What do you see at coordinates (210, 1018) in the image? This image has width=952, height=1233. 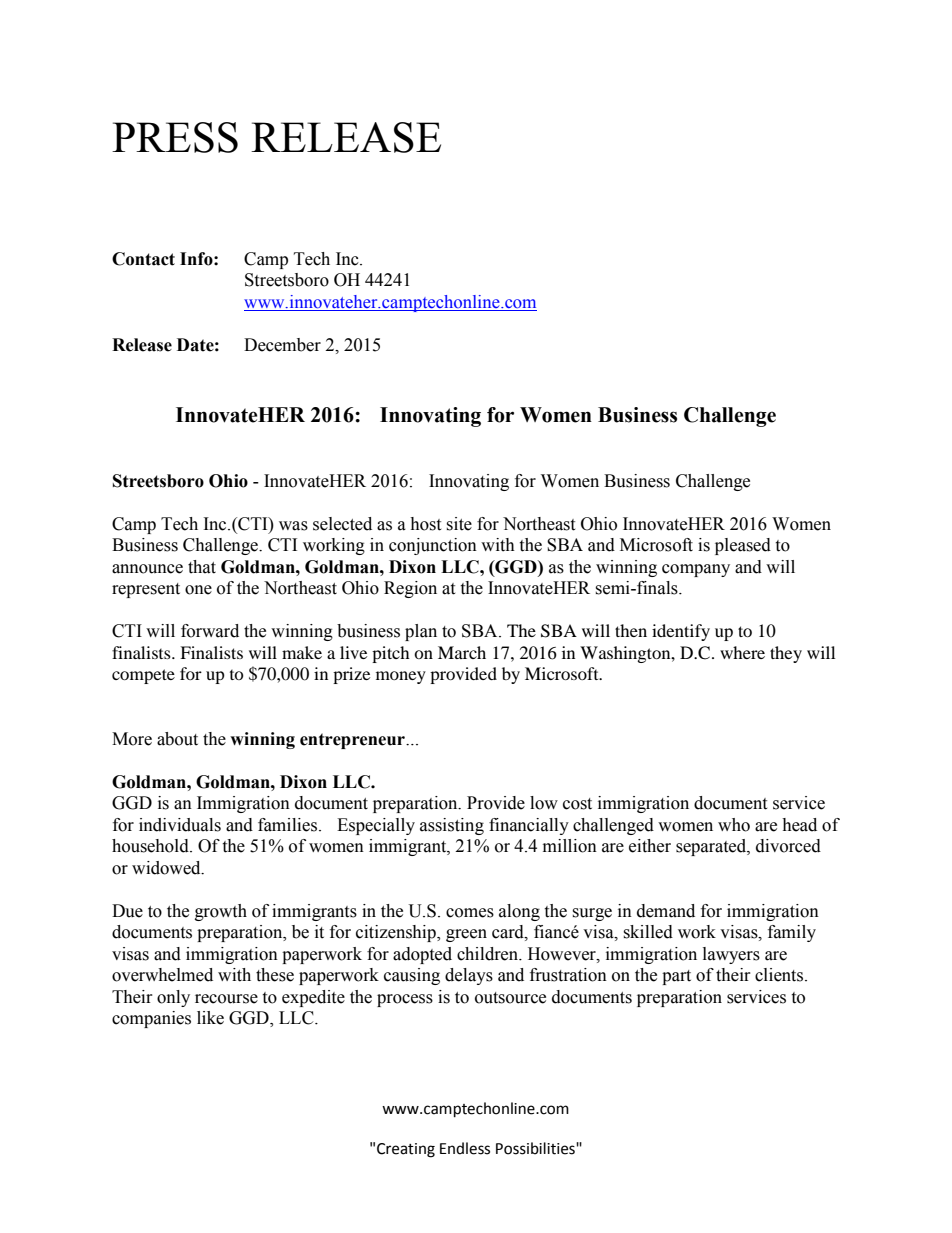 I see `like` at bounding box center [210, 1018].
